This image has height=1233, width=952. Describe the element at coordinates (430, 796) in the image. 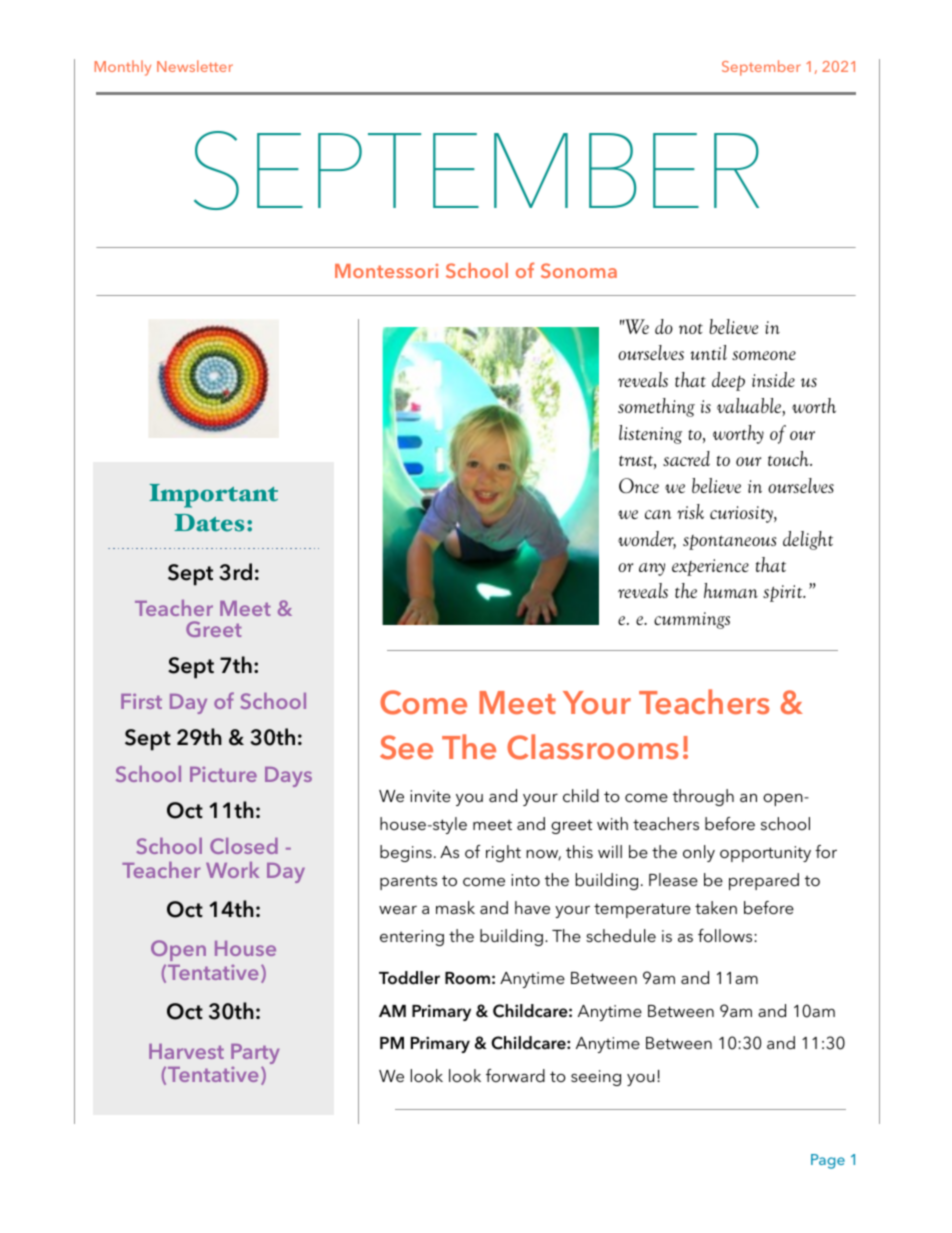

I see `invite` at that location.
